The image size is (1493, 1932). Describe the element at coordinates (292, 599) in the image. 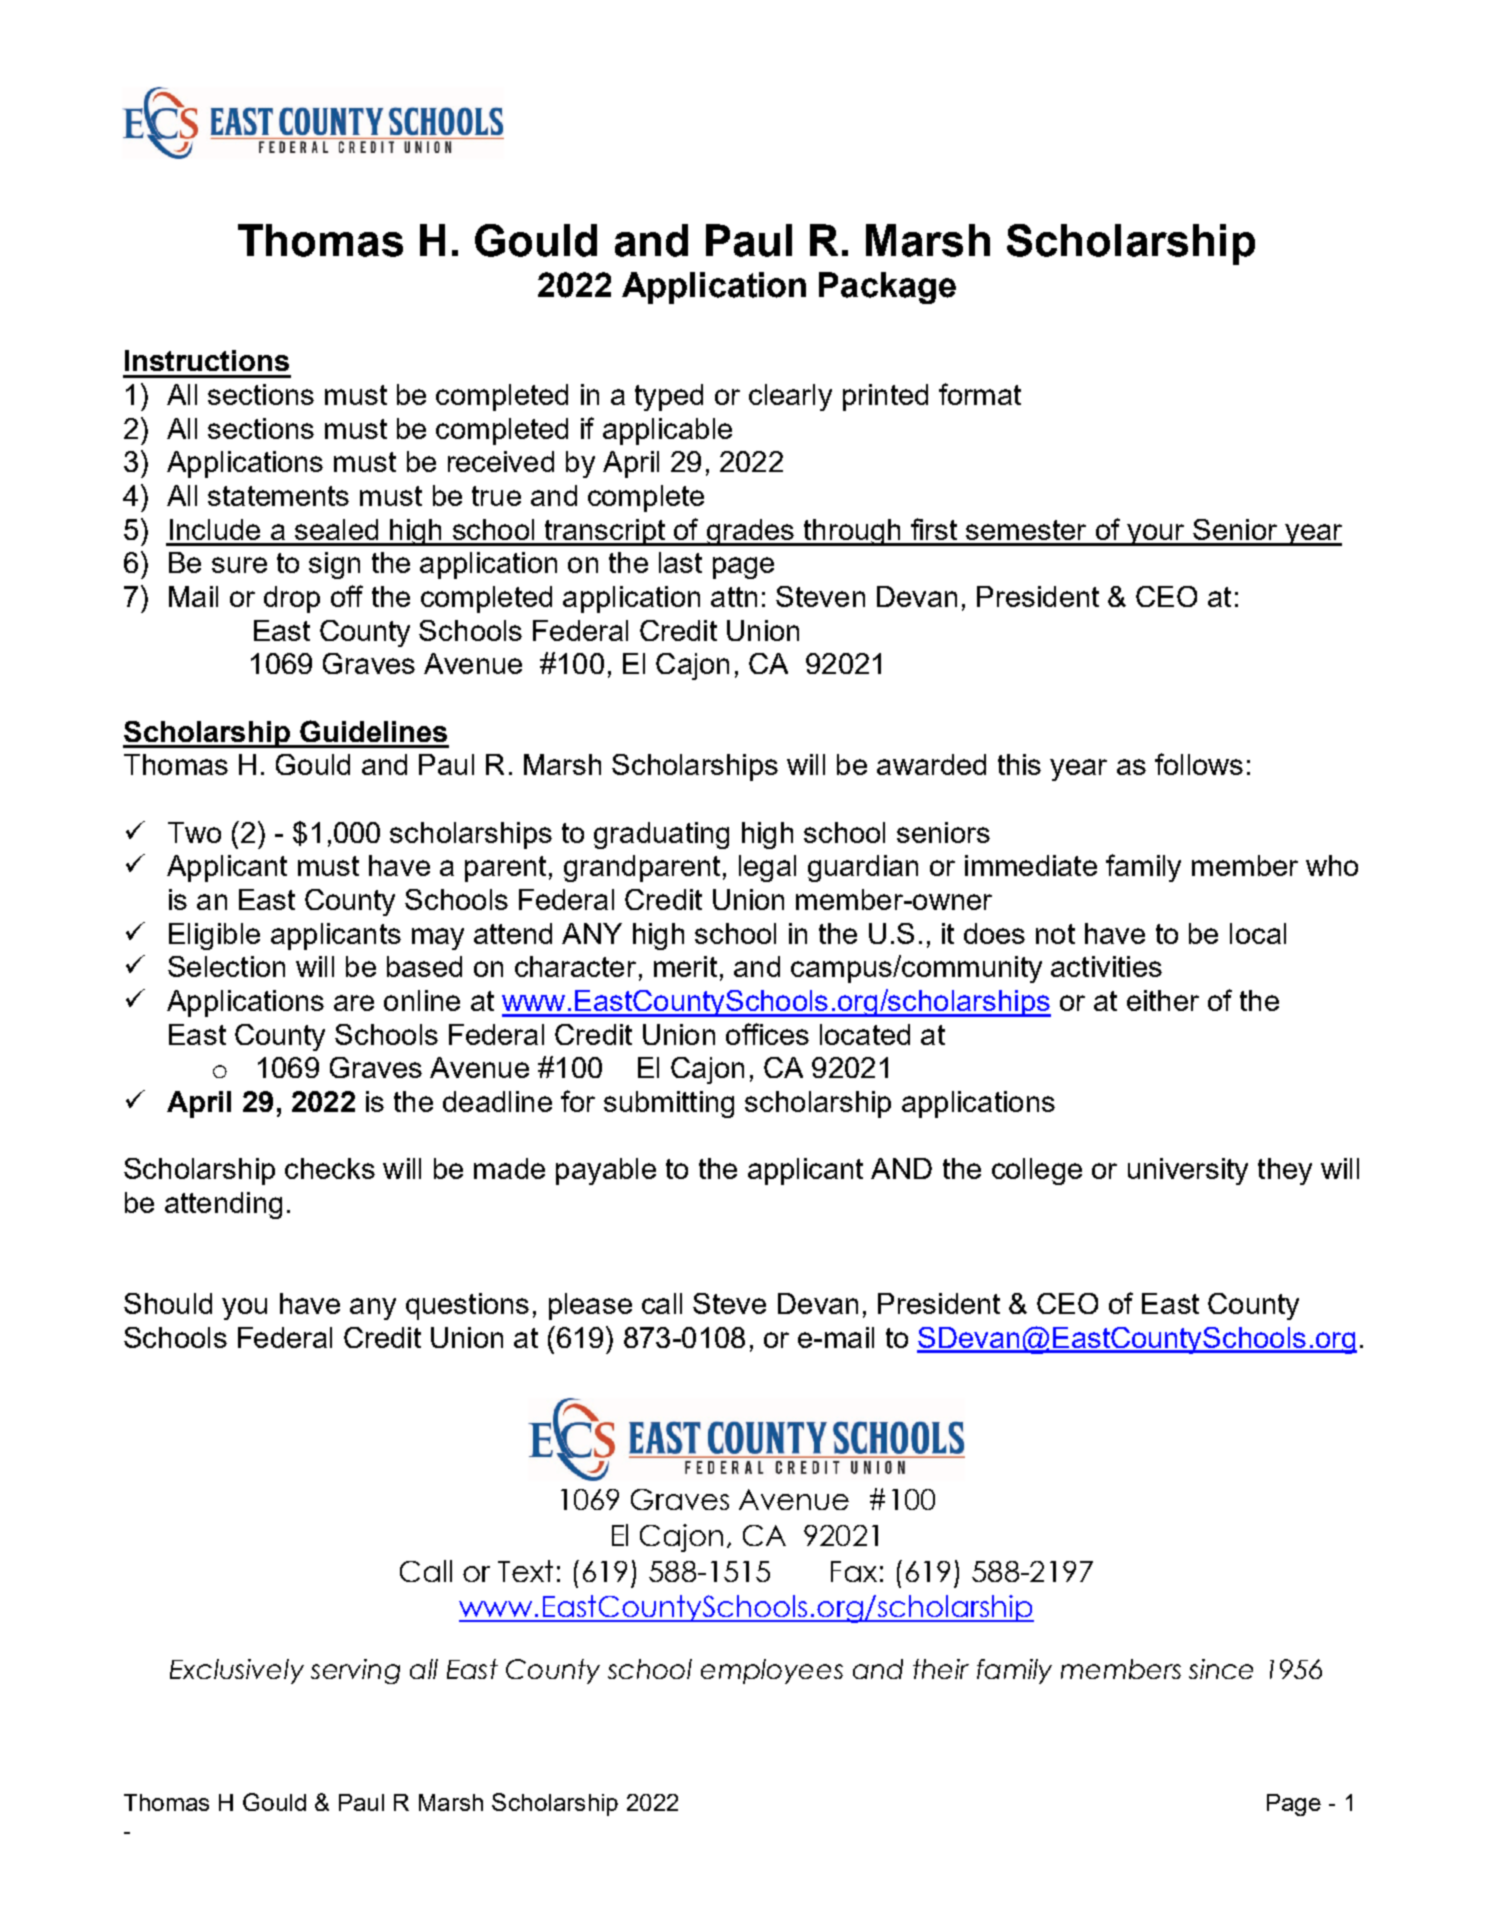

I see `drop` at that location.
